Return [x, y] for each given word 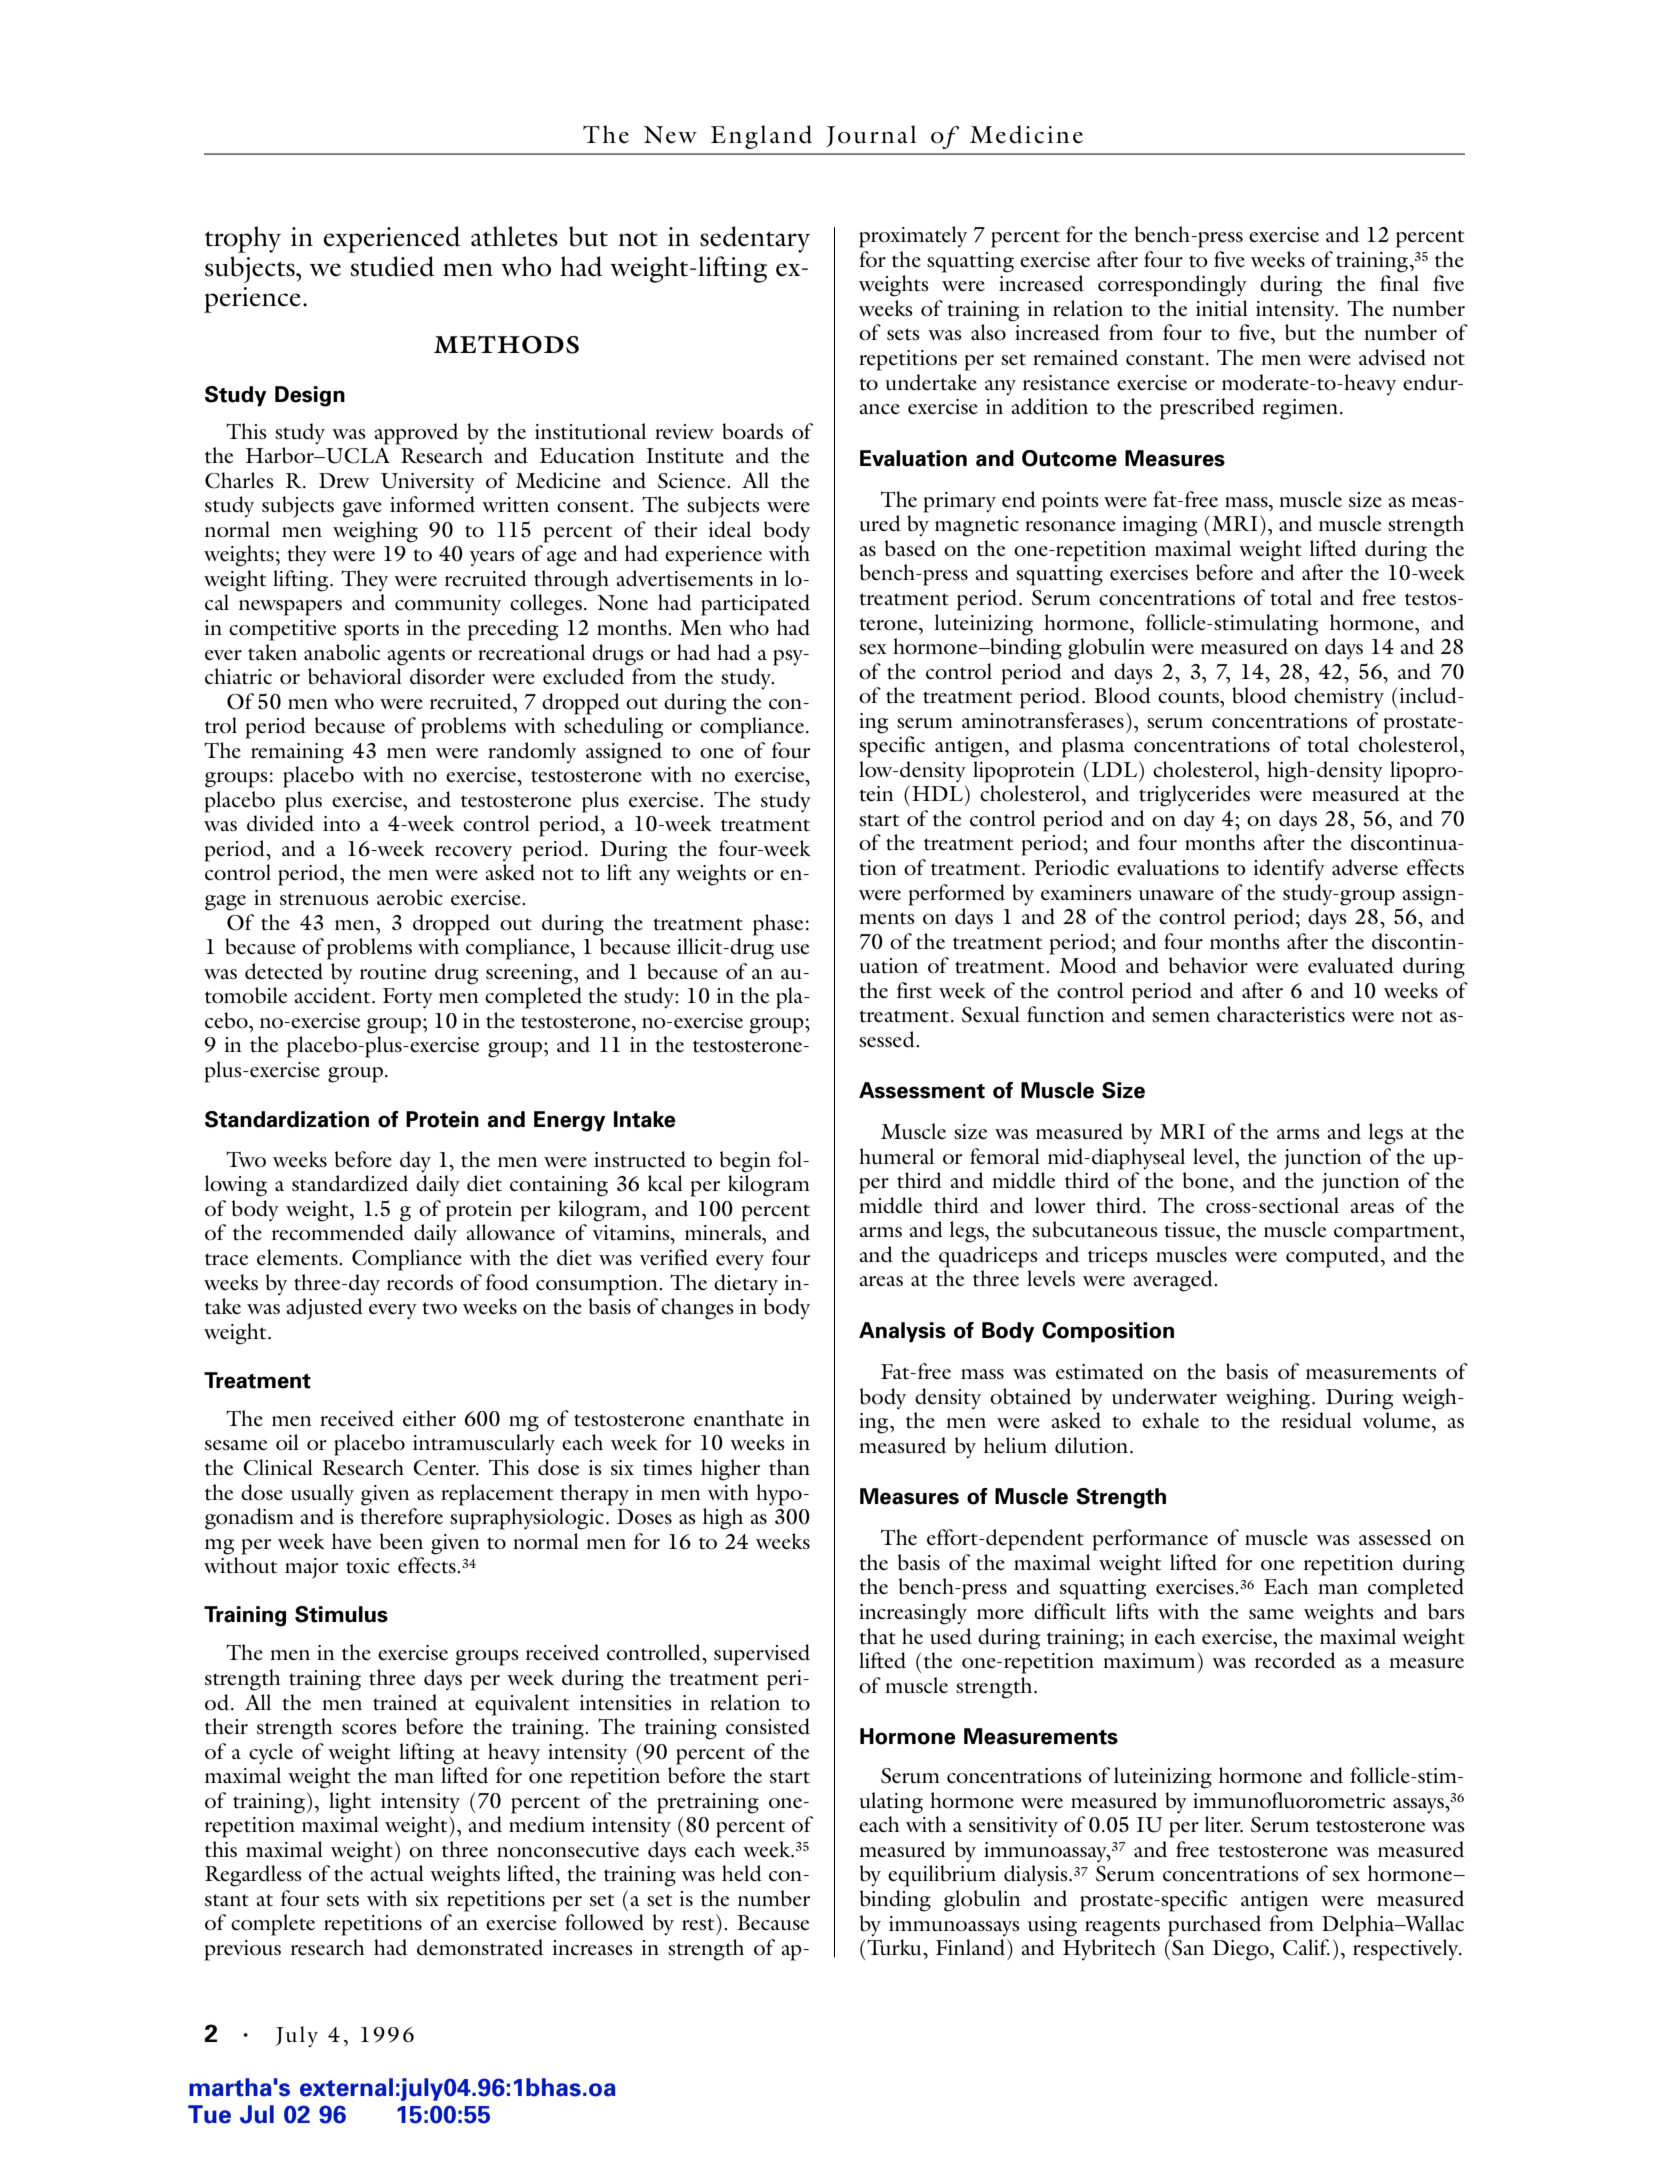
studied [393, 266]
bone [1207, 1180]
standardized [350, 1183]
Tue [209, 2114]
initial [1222, 308]
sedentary [755, 239]
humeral [896, 1156]
